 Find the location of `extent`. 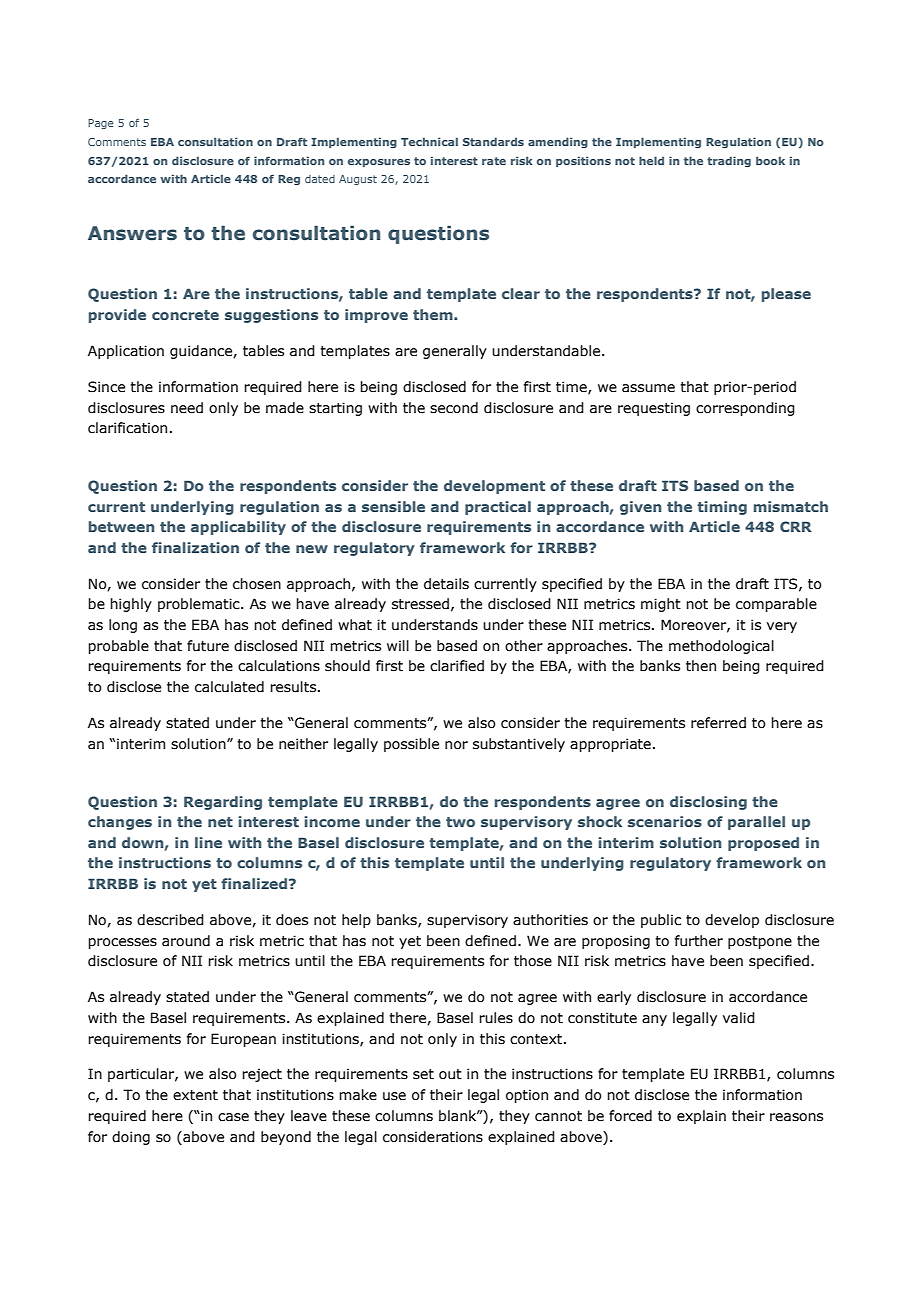

extent is located at coordinates (195, 1095).
